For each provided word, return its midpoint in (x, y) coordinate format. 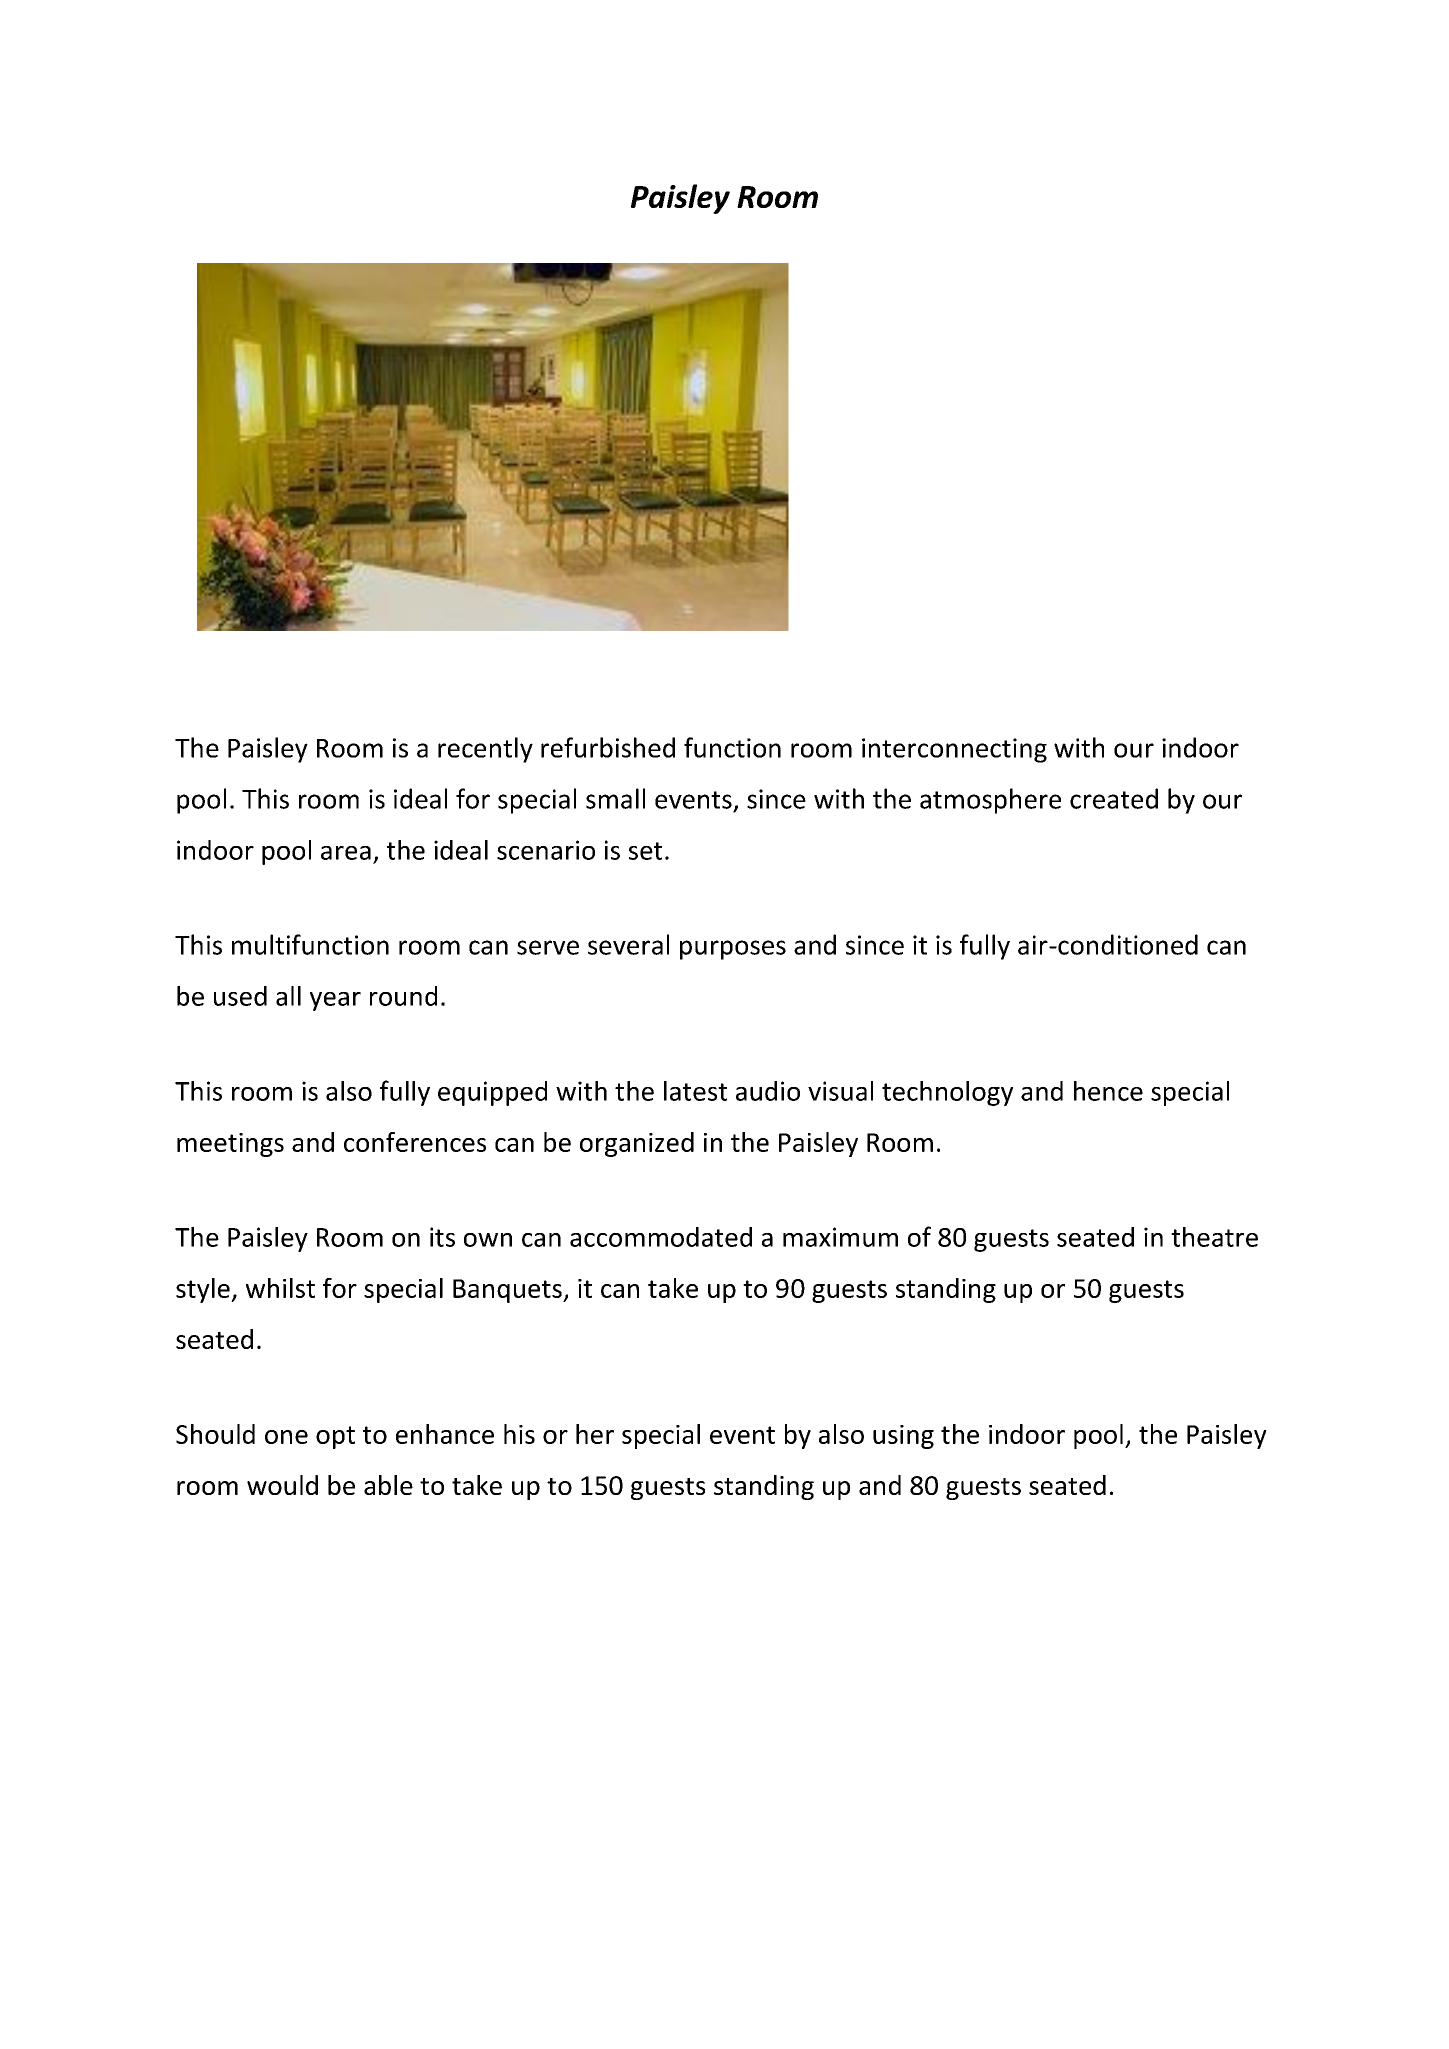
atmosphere (990, 801)
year (335, 1001)
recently (485, 750)
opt (335, 1437)
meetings (230, 1145)
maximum (840, 1237)
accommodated (661, 1237)
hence (1108, 1091)
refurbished (608, 747)
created (1114, 798)
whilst (280, 1288)
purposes (733, 950)
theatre (1214, 1237)
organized (637, 1144)
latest (695, 1091)
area (346, 853)
